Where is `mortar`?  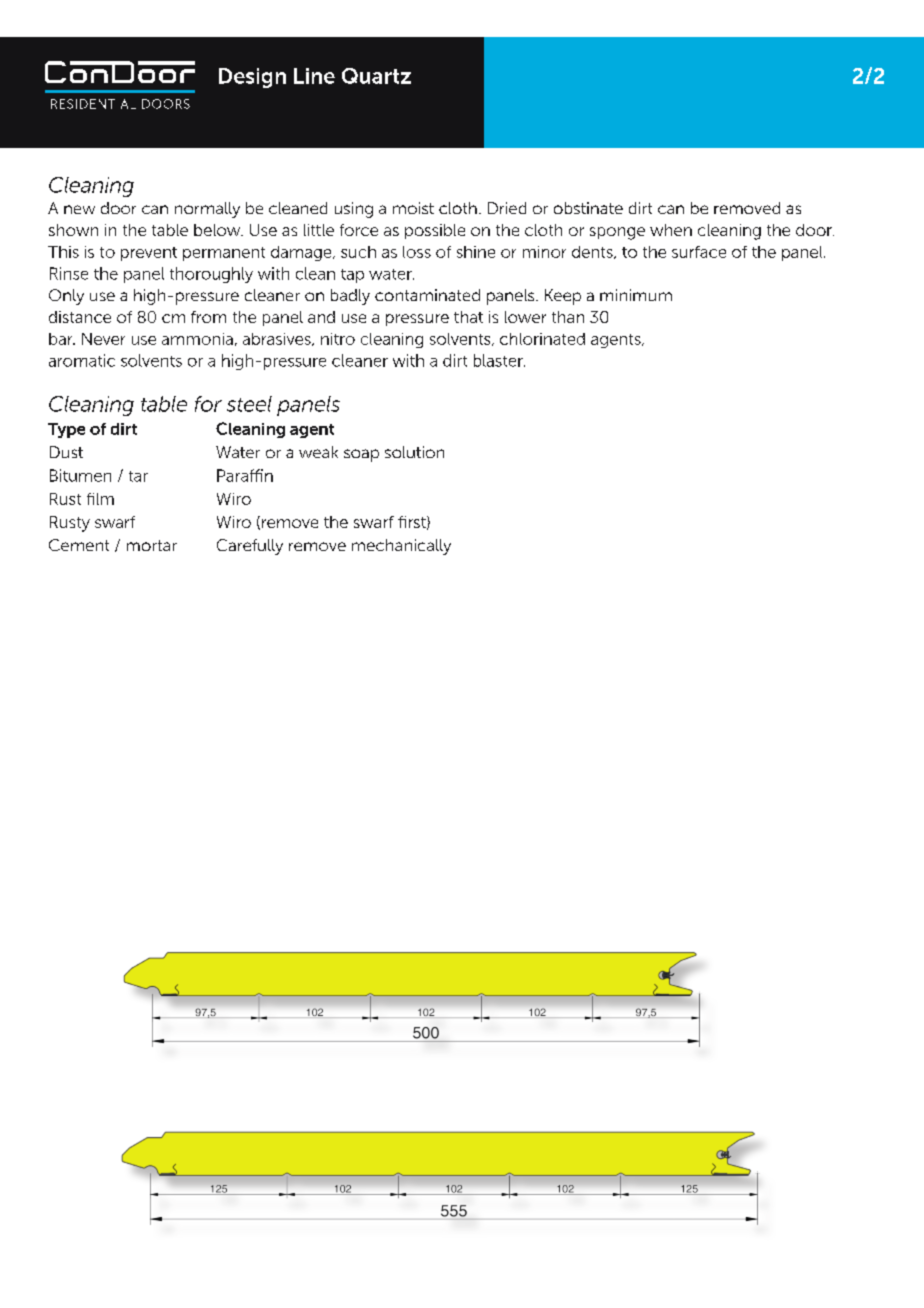 mortar is located at coordinates (152, 545).
